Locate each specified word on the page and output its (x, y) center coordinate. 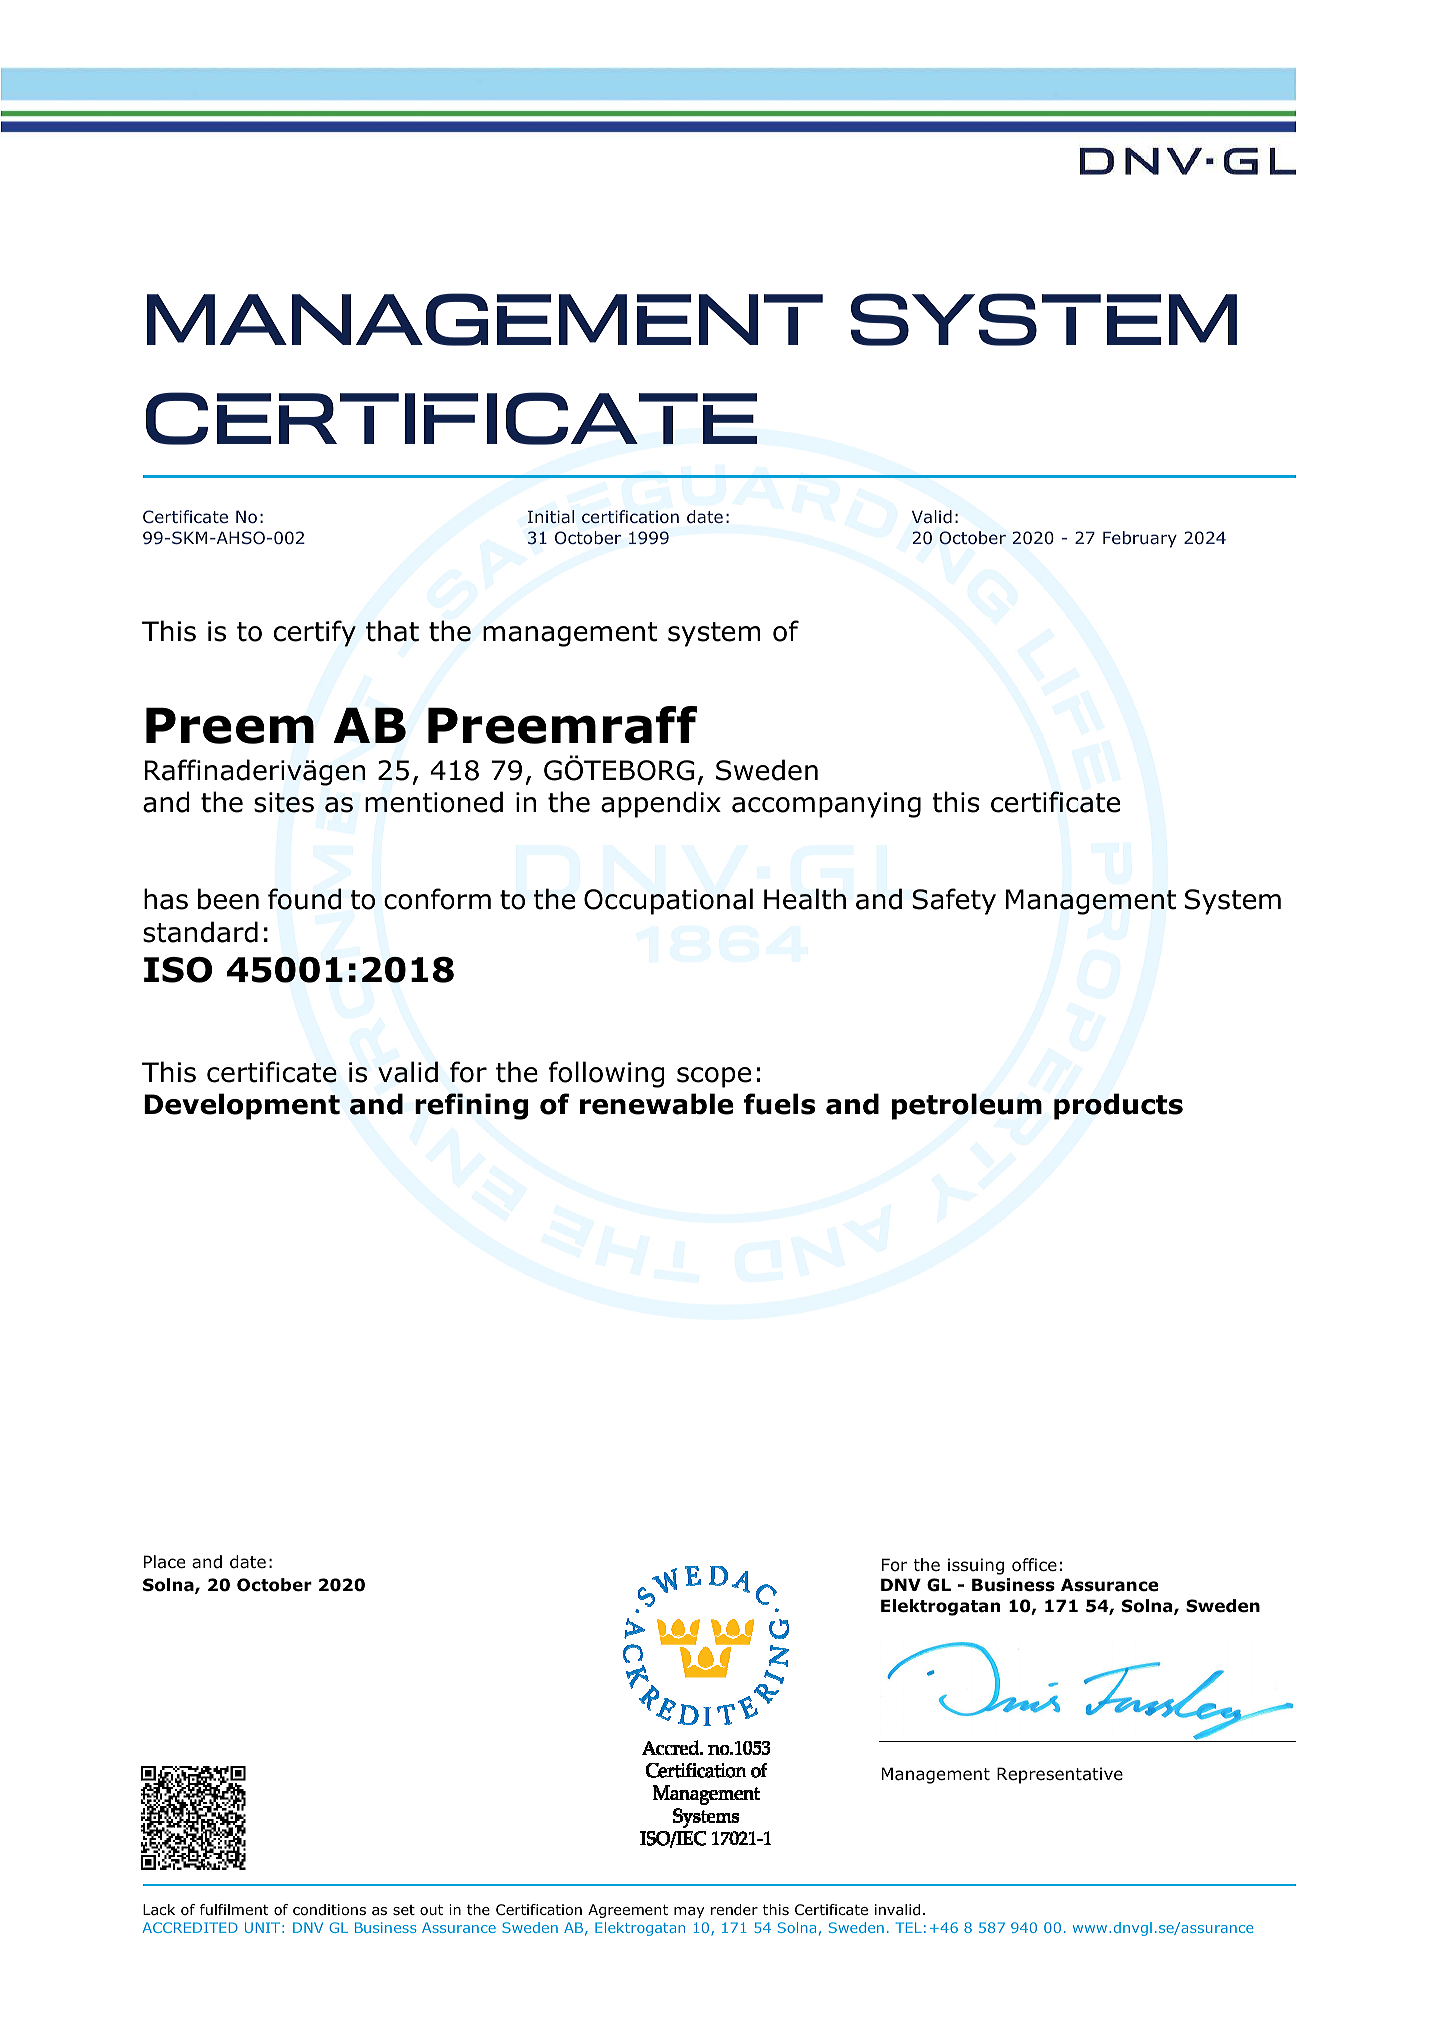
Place (164, 1562)
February (1140, 539)
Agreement (628, 1911)
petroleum (967, 1106)
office (1034, 1565)
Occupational (668, 901)
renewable (656, 1104)
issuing (976, 1566)
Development (242, 1106)
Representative (1060, 1775)
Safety (954, 901)
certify (315, 633)
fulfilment (234, 1910)
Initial (551, 516)
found (304, 899)
